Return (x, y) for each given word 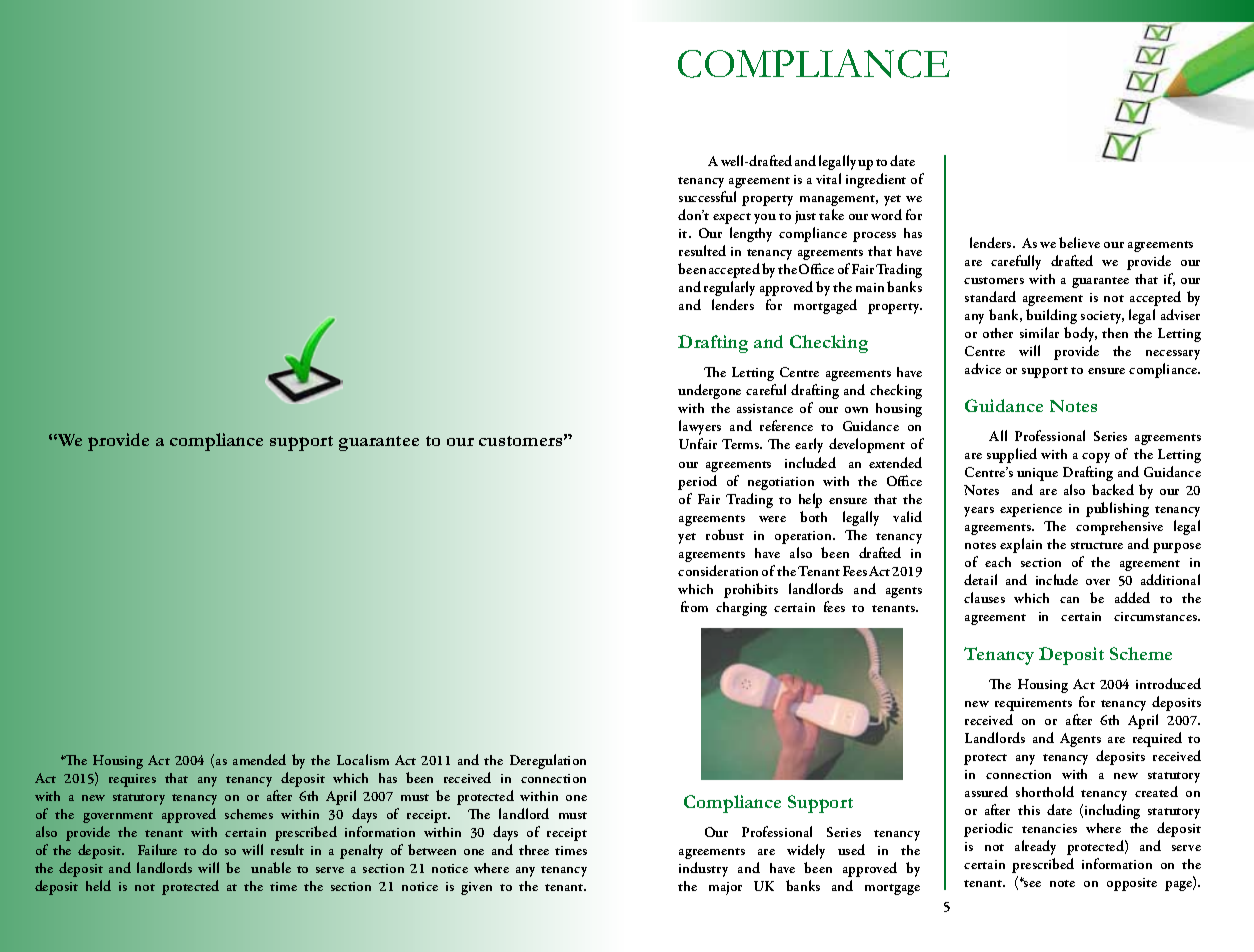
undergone (709, 391)
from (694, 606)
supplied (1012, 455)
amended (259, 759)
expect (732, 218)
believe (1079, 242)
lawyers (700, 427)
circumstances (1157, 616)
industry (703, 869)
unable (271, 867)
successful (707, 196)
